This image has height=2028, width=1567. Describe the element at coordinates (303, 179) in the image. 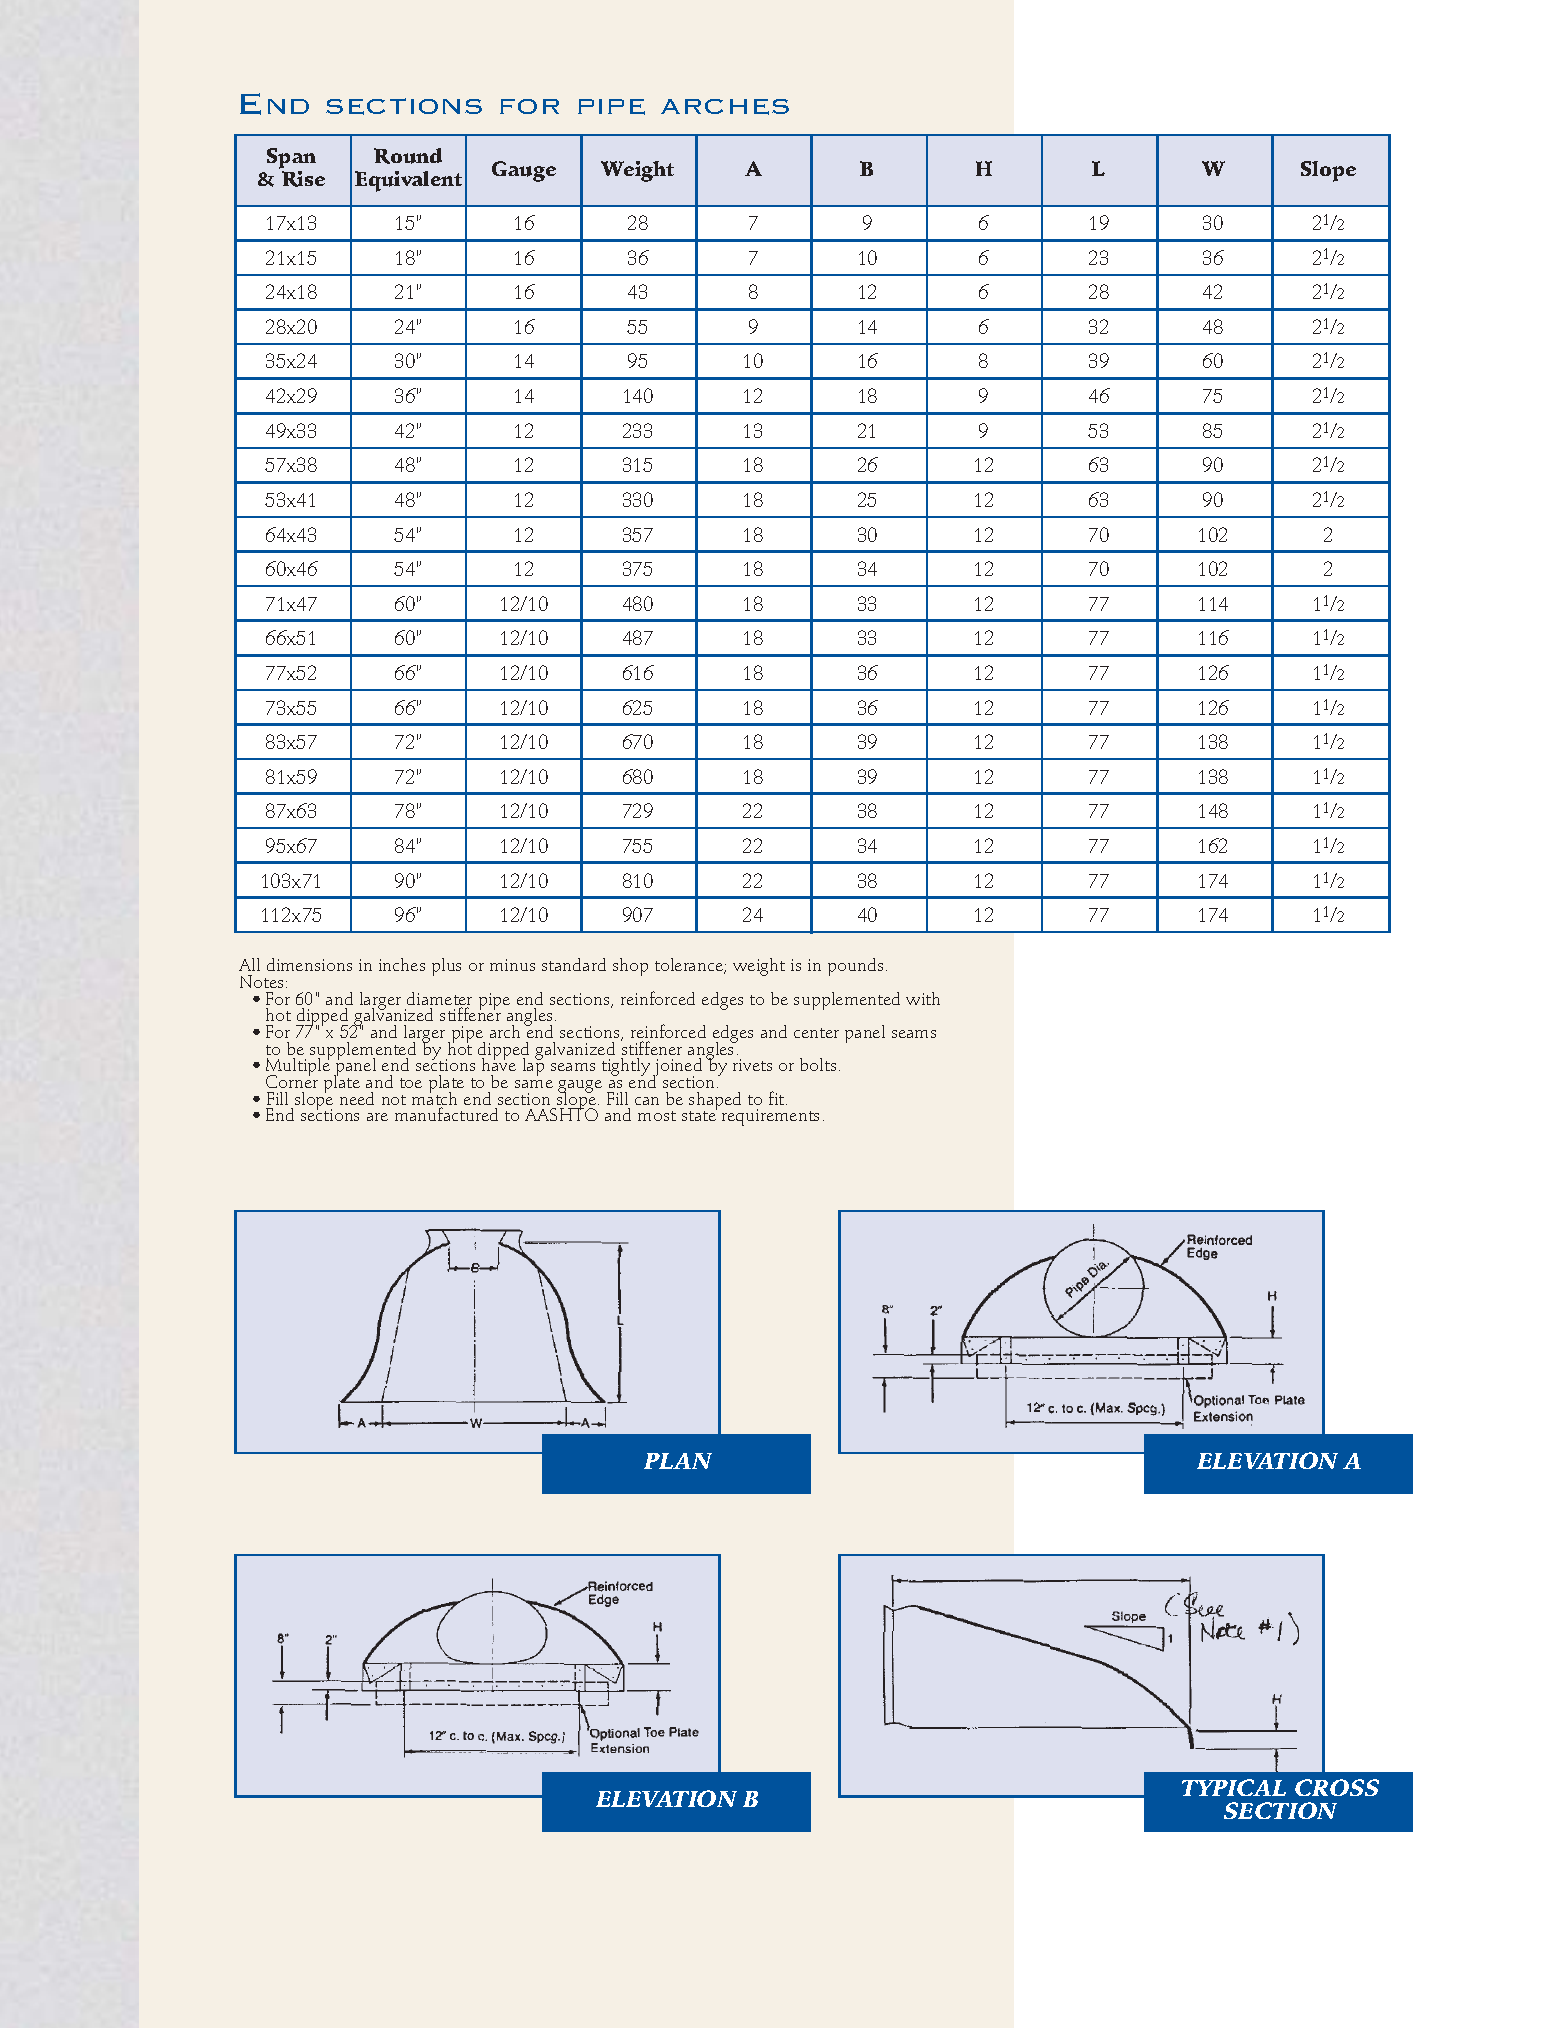

I see `Rise` at that location.
